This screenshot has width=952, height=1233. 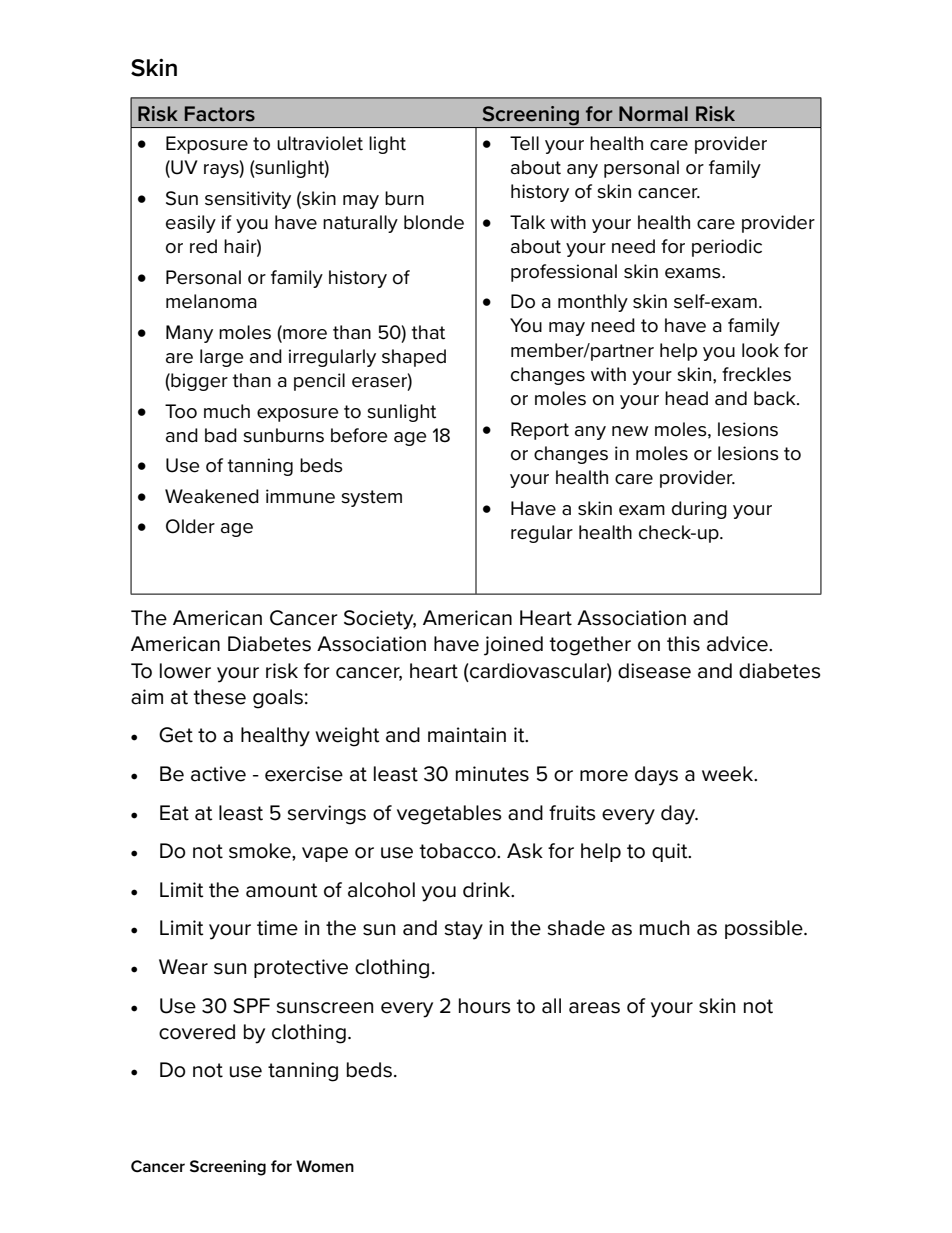 I want to click on joined, so click(x=513, y=646).
